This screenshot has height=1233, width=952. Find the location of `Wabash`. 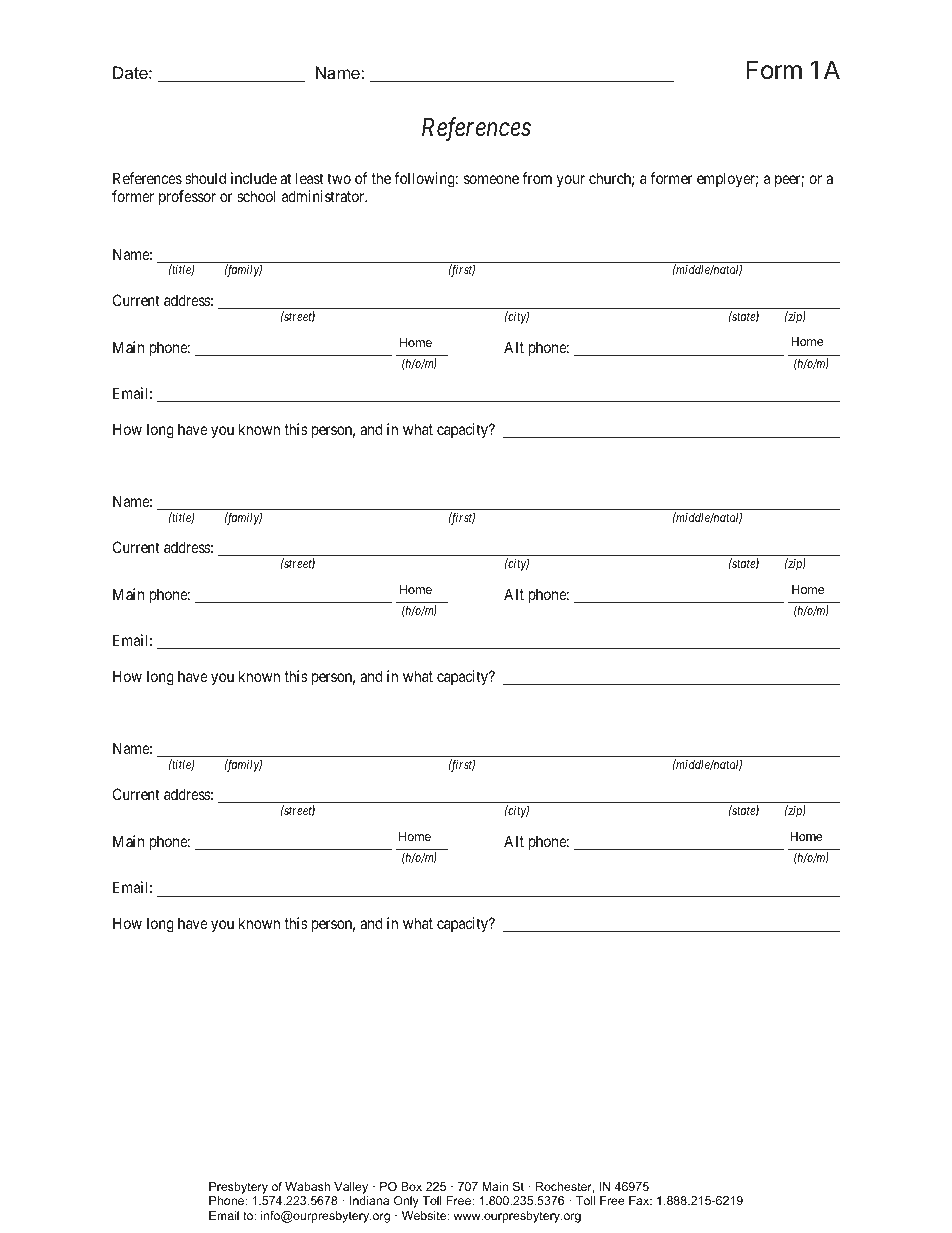

Wabash is located at coordinates (307, 1186).
